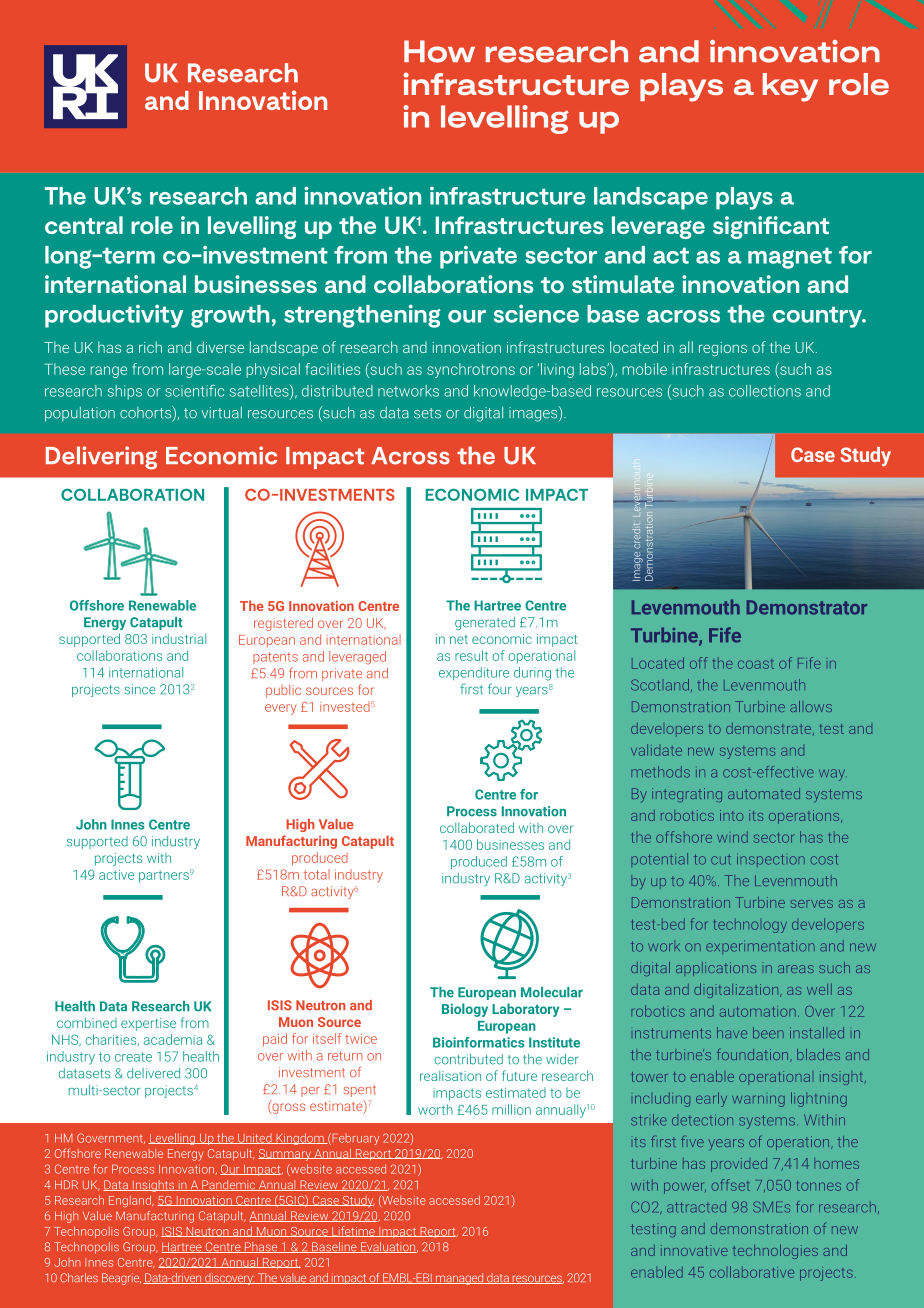  Describe the element at coordinates (84, 225) in the screenshot. I see `central` at that location.
